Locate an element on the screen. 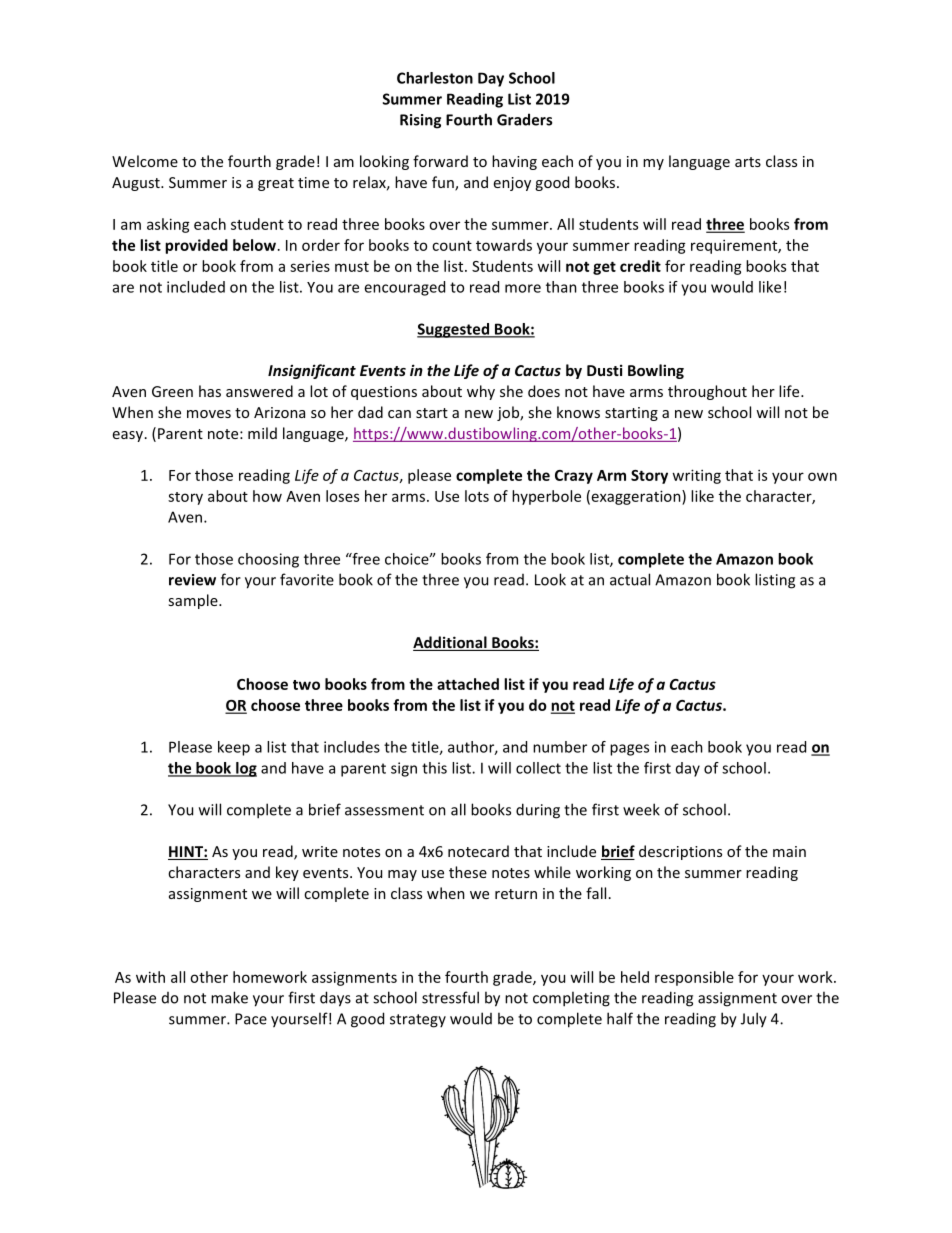 Image resolution: width=952 pixels, height=1233 pixels. attached is located at coordinates (468, 684).
